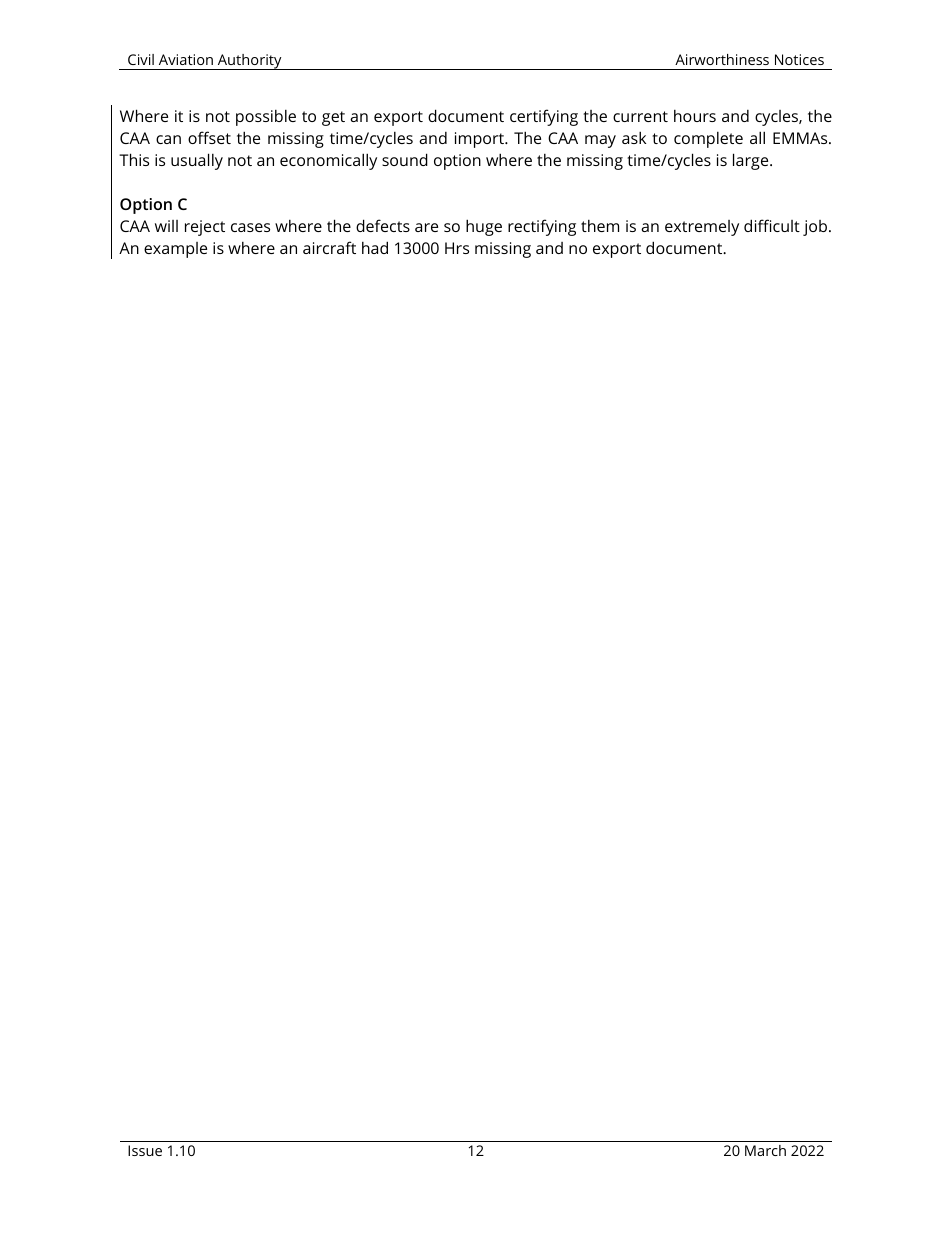 This screenshot has height=1233, width=952. I want to click on aircraft, so click(329, 247).
